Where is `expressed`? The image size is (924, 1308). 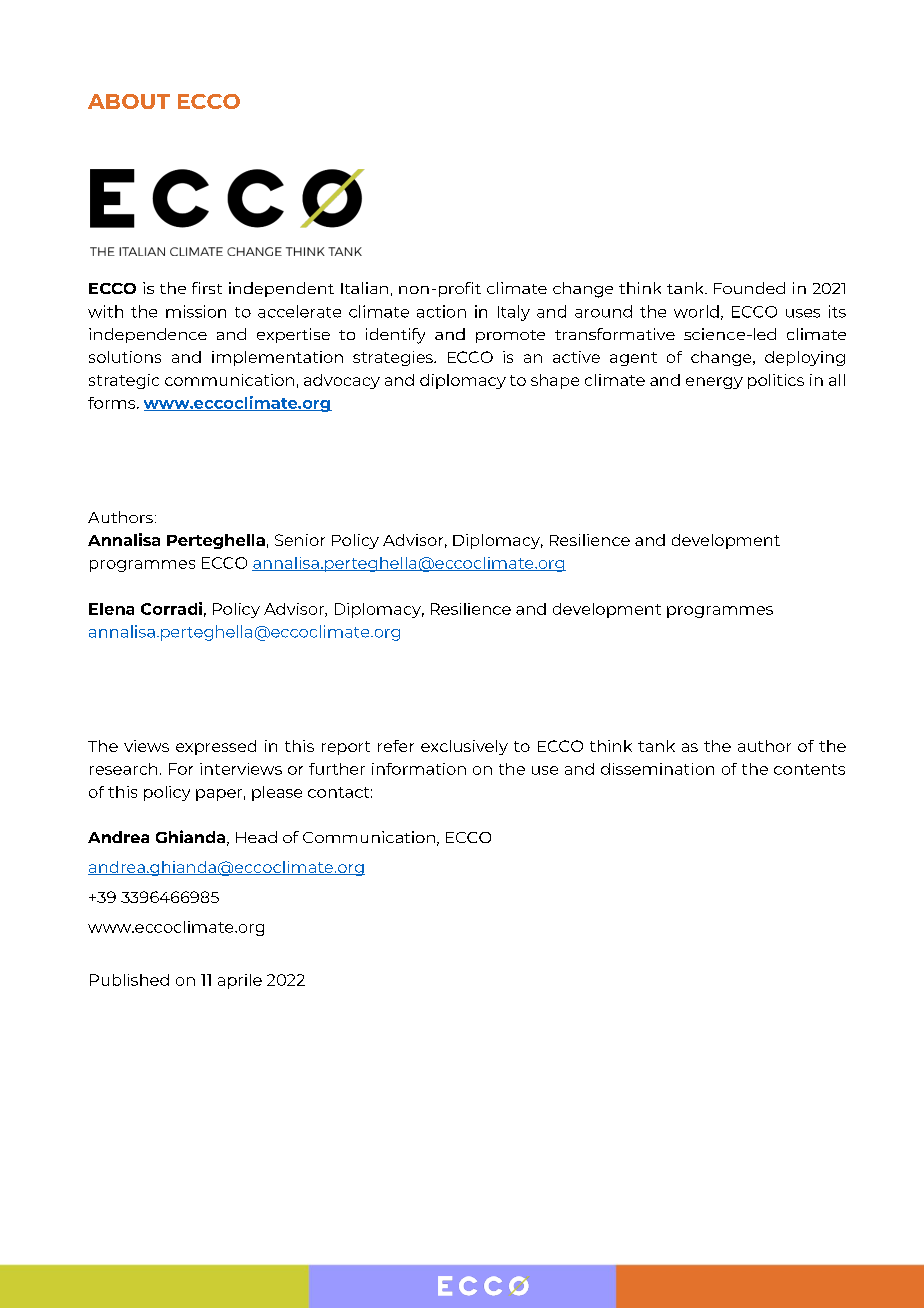
expressed is located at coordinates (216, 747).
